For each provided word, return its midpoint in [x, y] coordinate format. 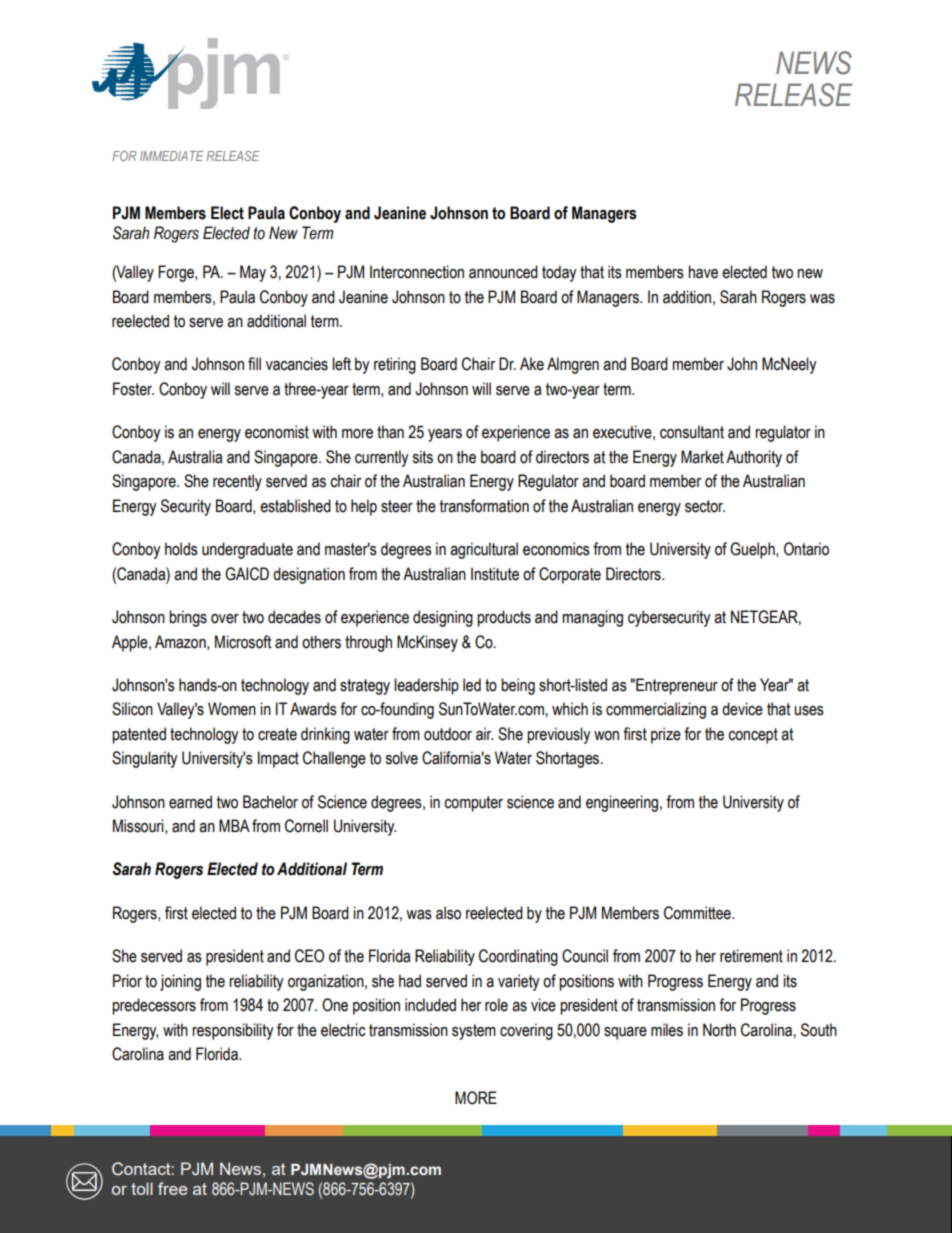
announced [503, 272]
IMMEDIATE [172, 156]
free [172, 1188]
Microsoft [243, 642]
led [472, 685]
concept [753, 736]
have [703, 272]
